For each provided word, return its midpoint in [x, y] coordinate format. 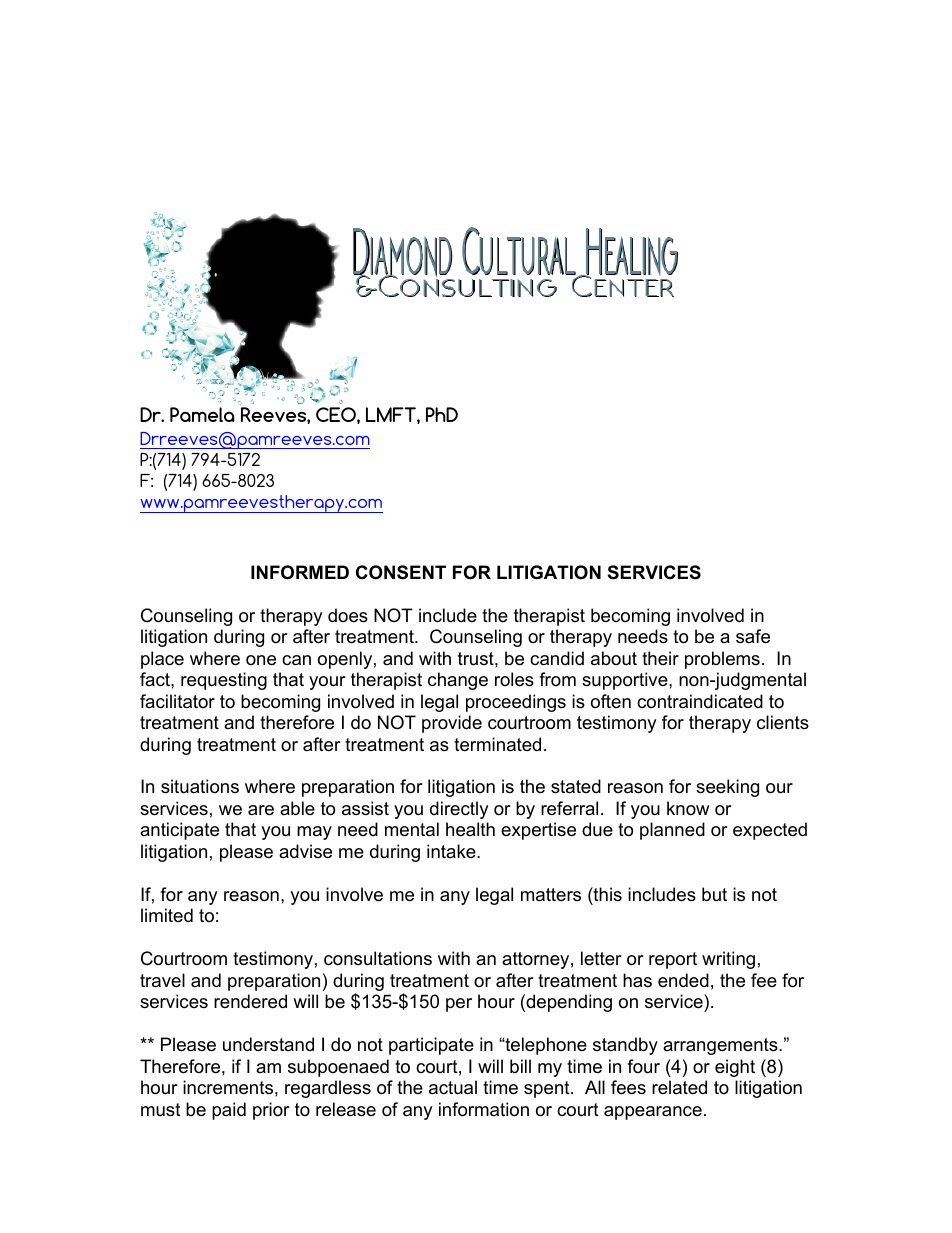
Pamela [202, 414]
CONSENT [401, 572]
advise [305, 851]
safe [753, 636]
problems [722, 660]
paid [229, 1111]
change [458, 681]
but [714, 894]
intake [452, 851]
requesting [224, 681]
